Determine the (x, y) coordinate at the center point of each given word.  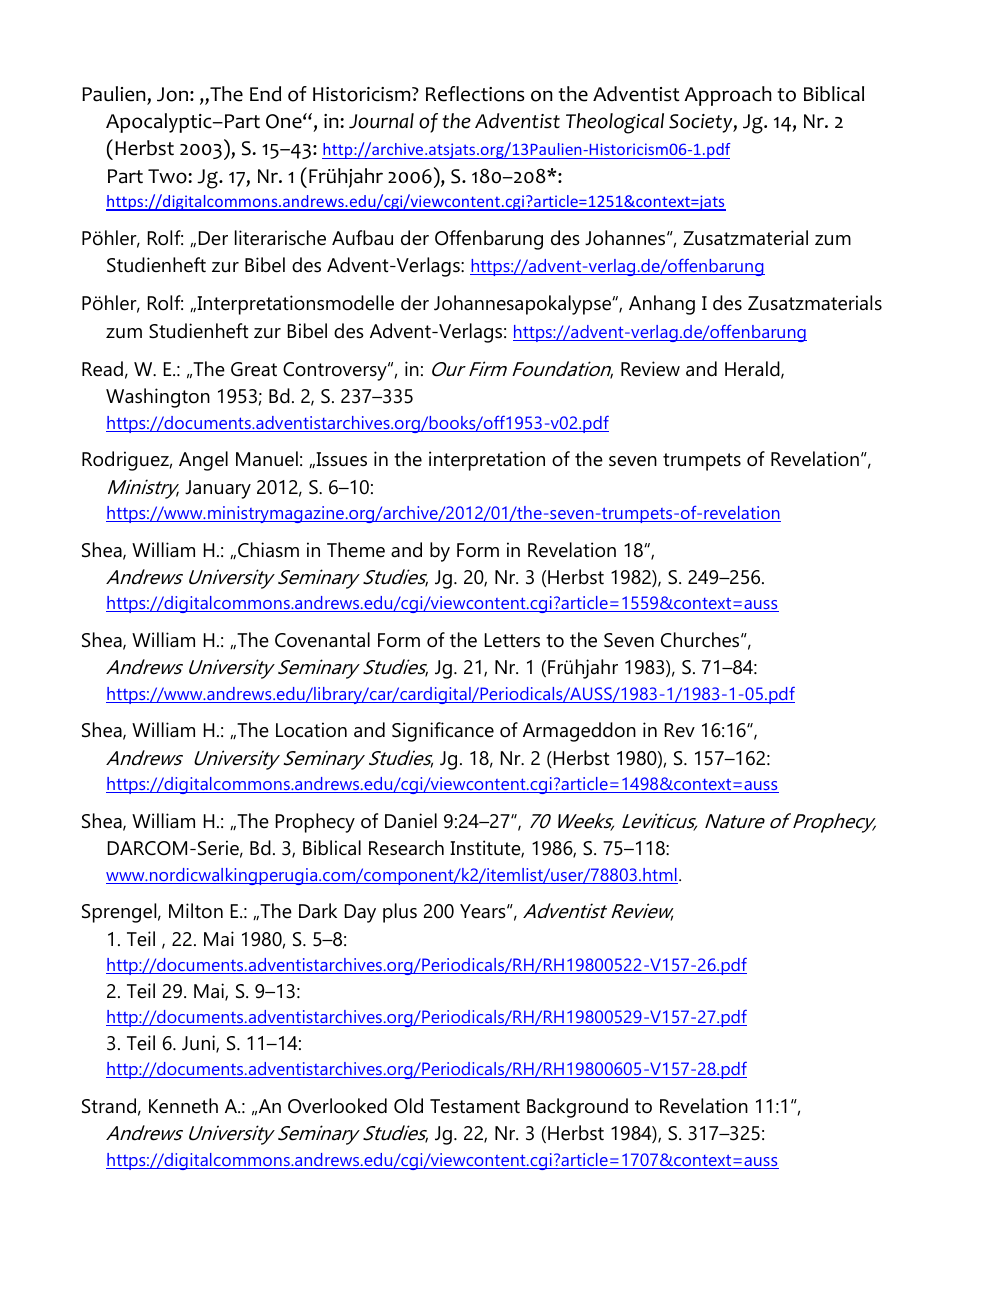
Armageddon (579, 732)
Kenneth (183, 1106)
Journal (381, 121)
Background (577, 1108)
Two (168, 176)
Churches (701, 640)
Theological (615, 123)
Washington (158, 398)
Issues (340, 459)
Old (408, 1106)
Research (406, 848)
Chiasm (268, 550)
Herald (753, 370)
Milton (196, 911)
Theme (356, 550)
